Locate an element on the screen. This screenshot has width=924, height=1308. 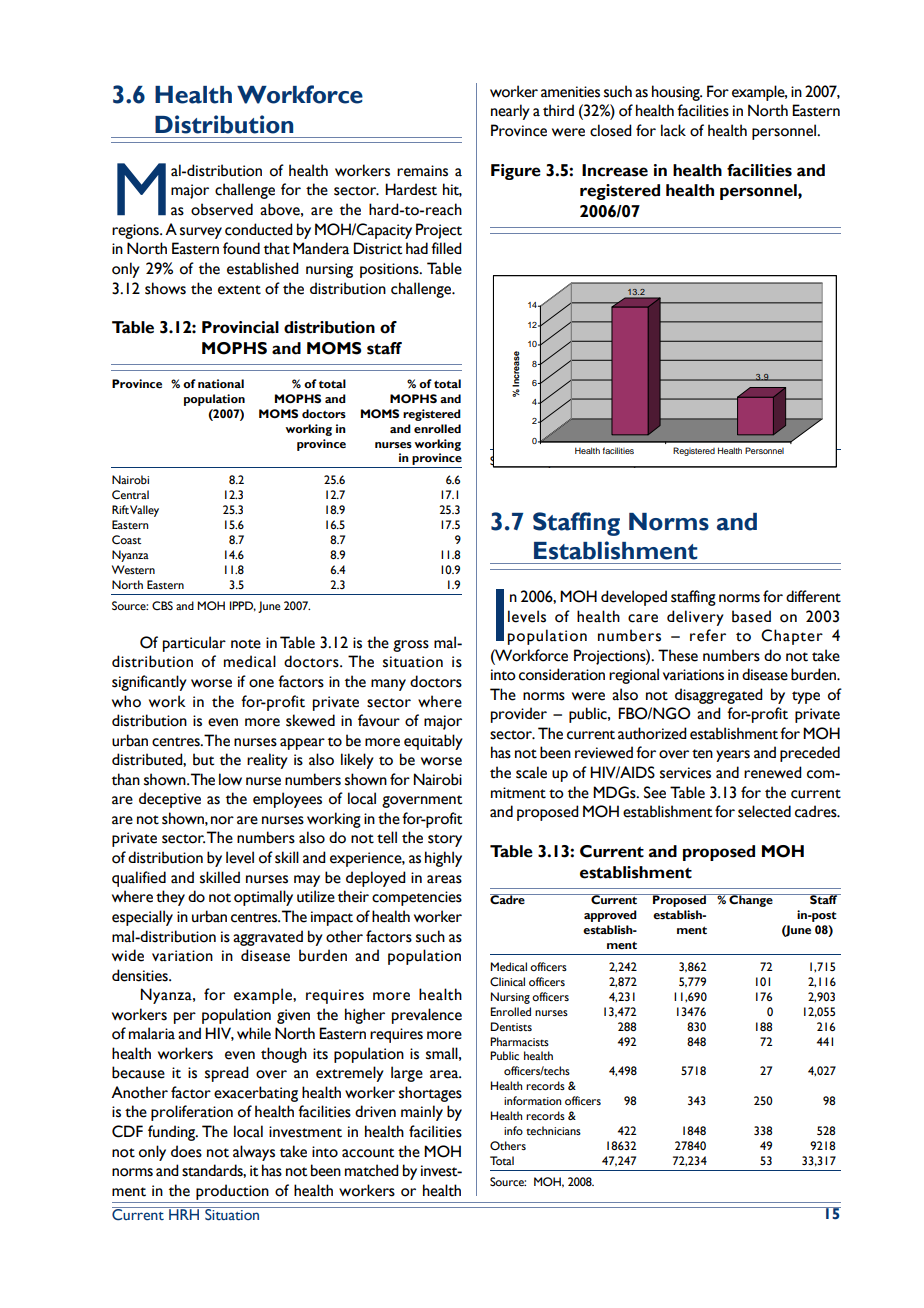
deceptive is located at coordinates (170, 800).
